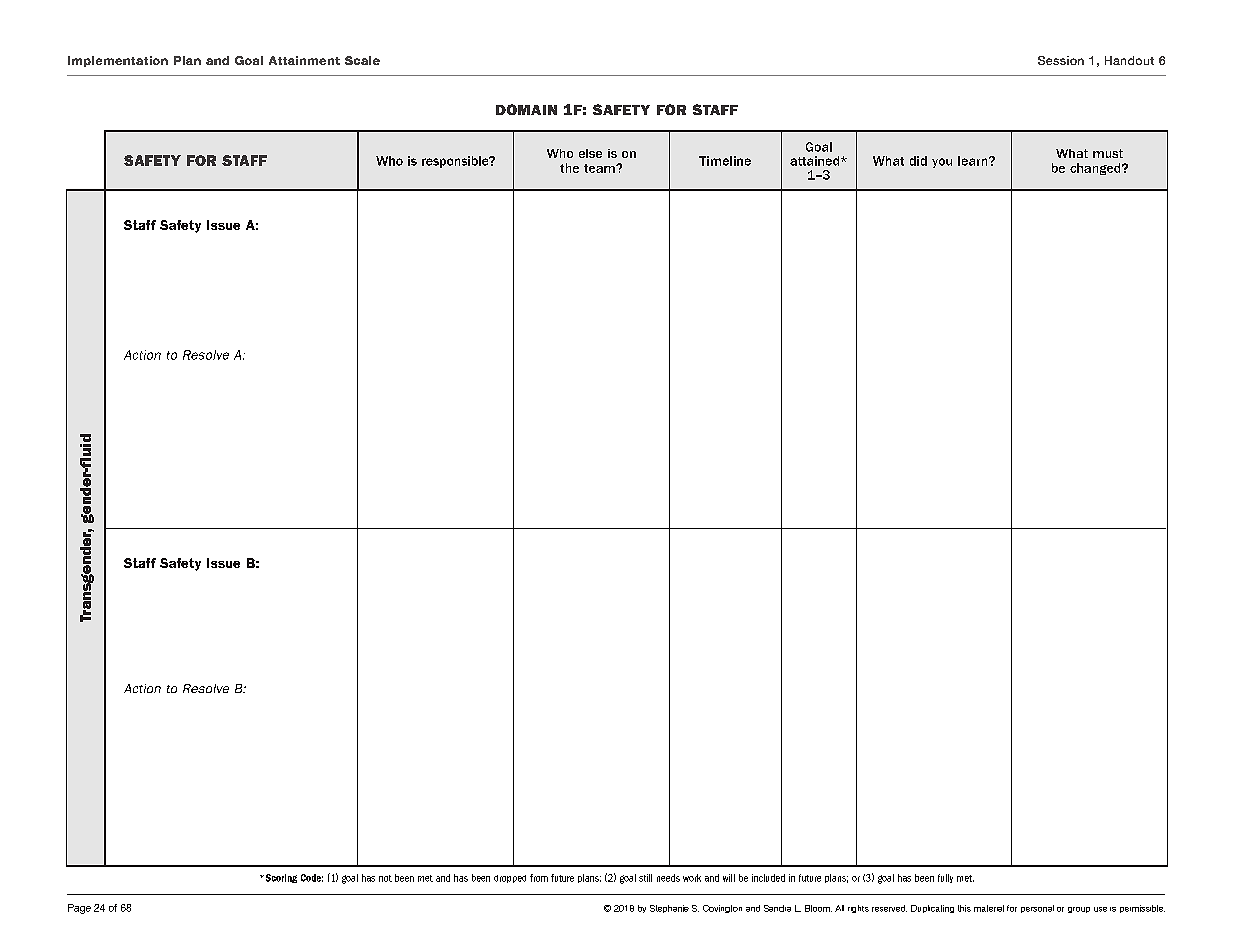 The height and width of the page is (952, 1233). What do you see at coordinates (79, 909) in the page?
I see `Page` at bounding box center [79, 909].
